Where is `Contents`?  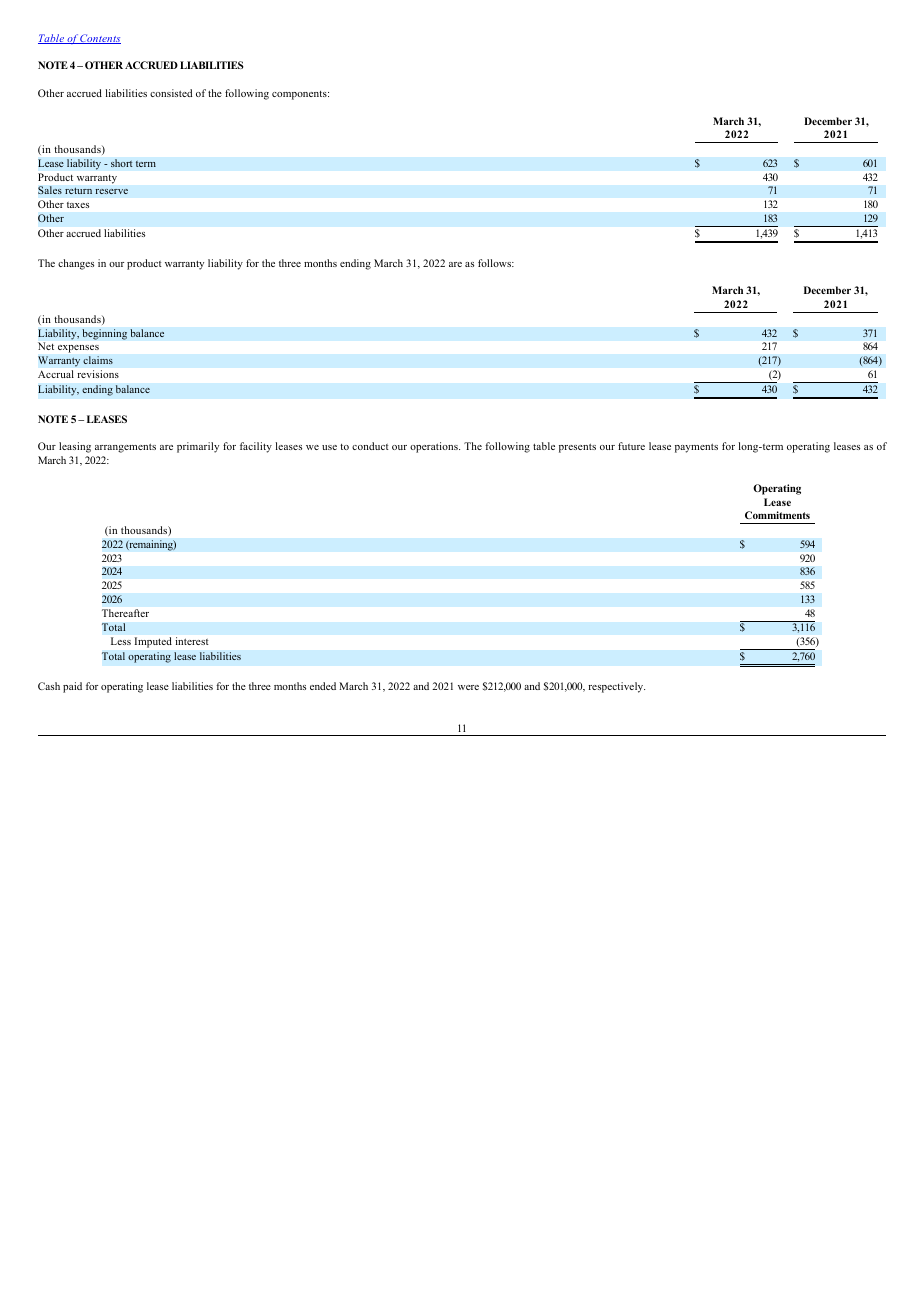
Contents is located at coordinates (100, 39).
